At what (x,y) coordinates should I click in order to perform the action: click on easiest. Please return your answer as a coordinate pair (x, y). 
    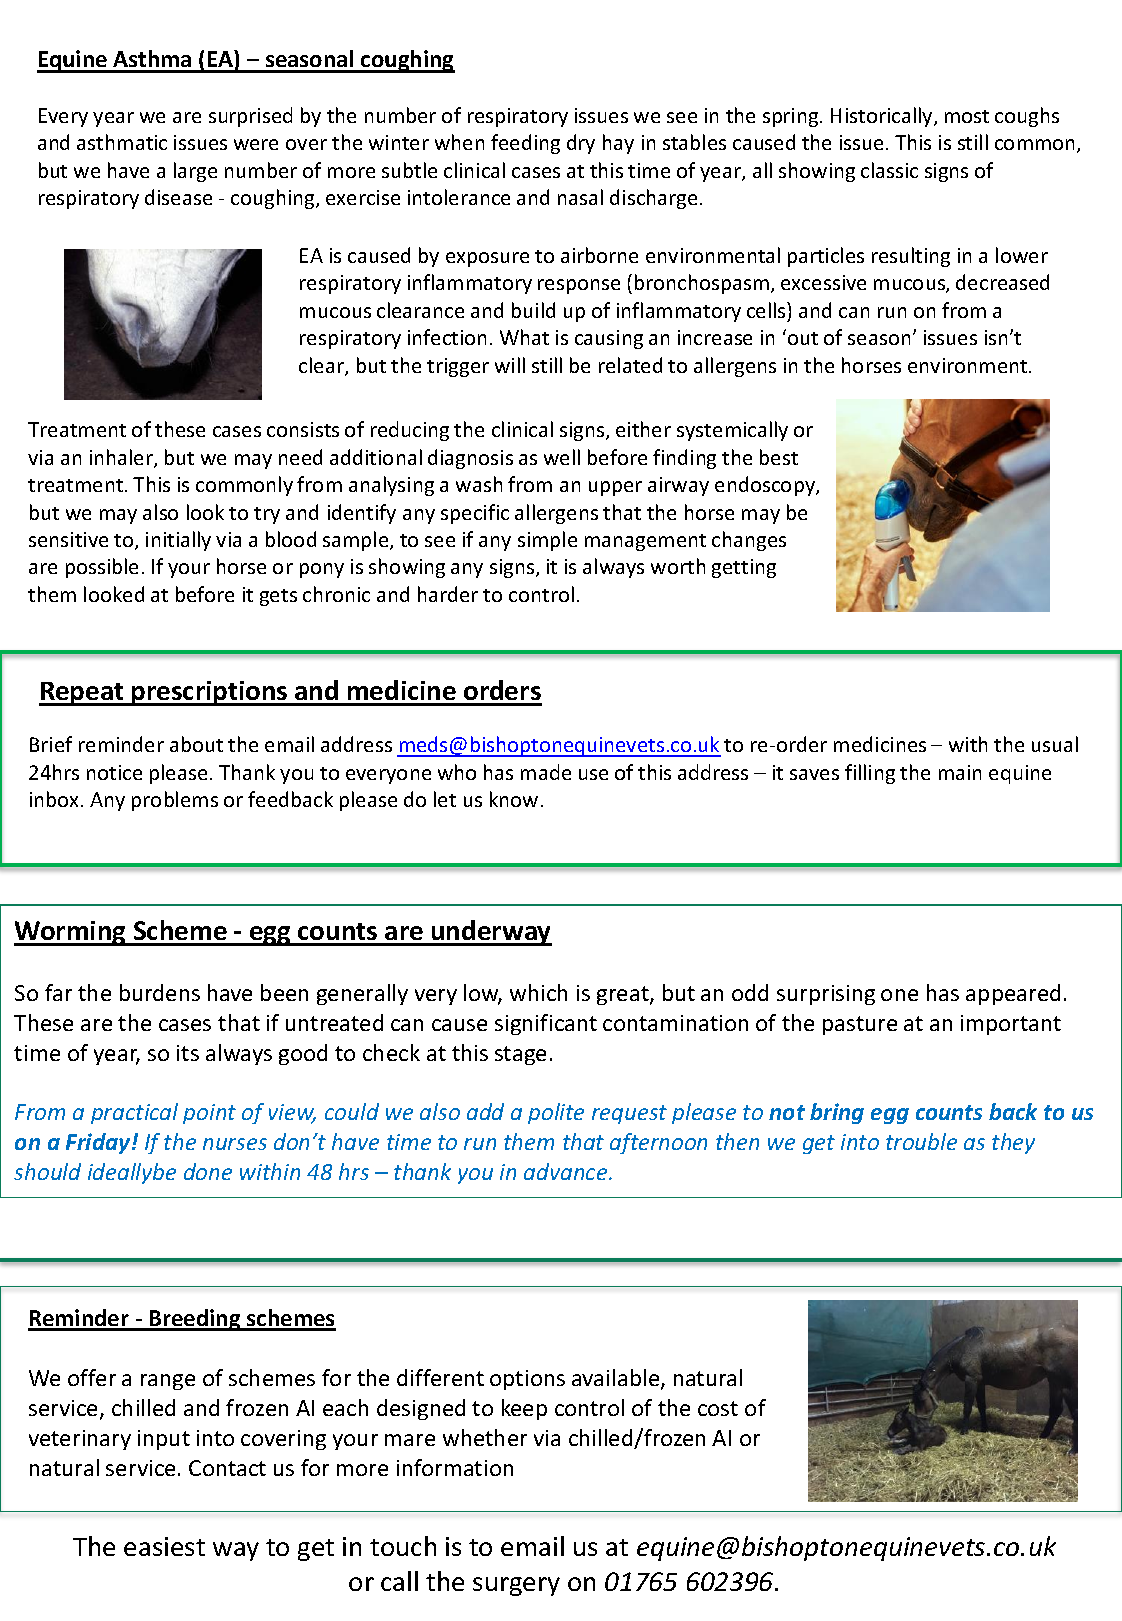
    Looking at the image, I should click on (164, 1546).
